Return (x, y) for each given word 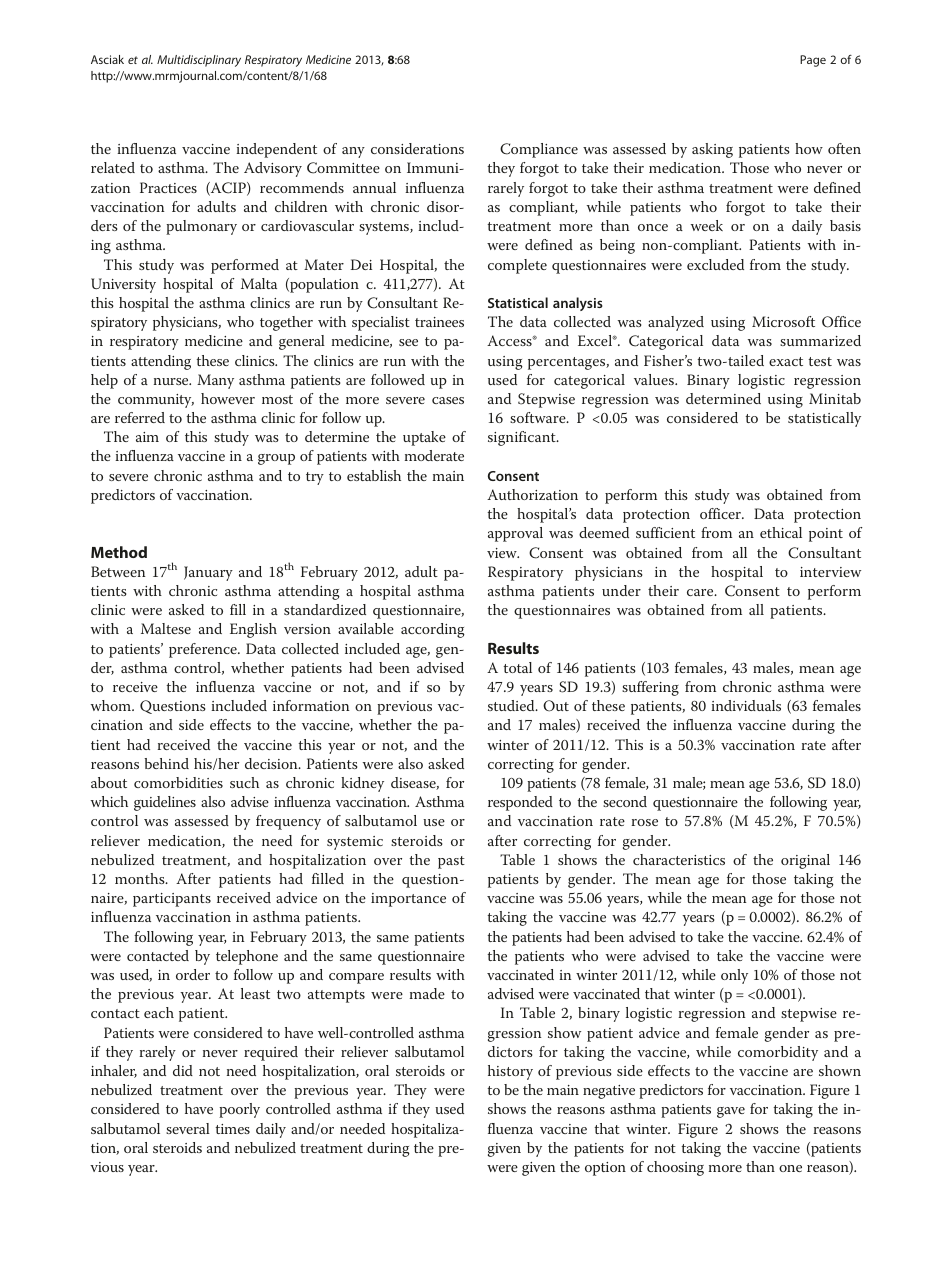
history (510, 1072)
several (188, 1128)
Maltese (166, 628)
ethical (781, 532)
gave (731, 1112)
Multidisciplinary (199, 61)
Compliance (539, 150)
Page (813, 61)
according (433, 630)
